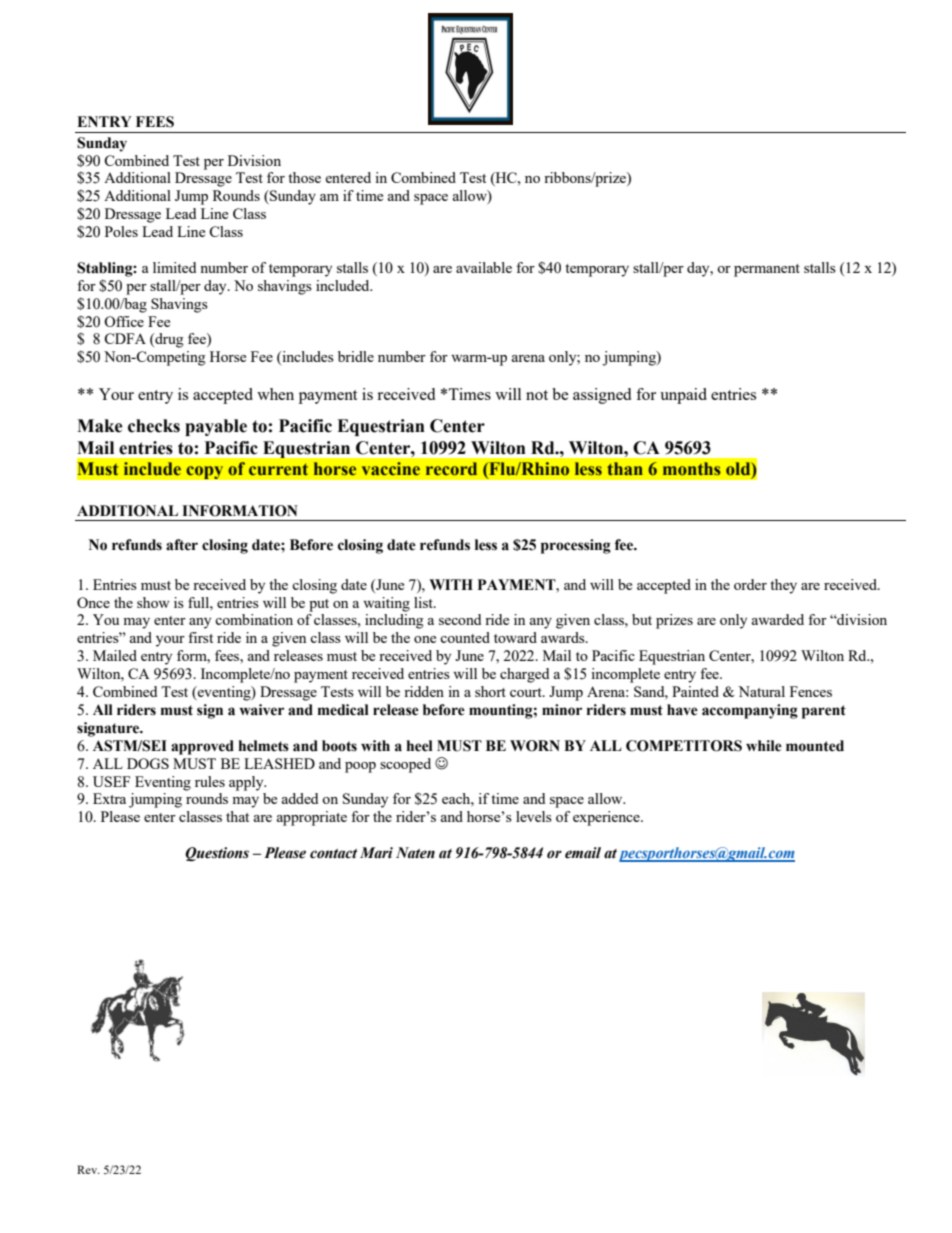  Describe the element at coordinates (607, 818) in the page. I see `experience` at that location.
